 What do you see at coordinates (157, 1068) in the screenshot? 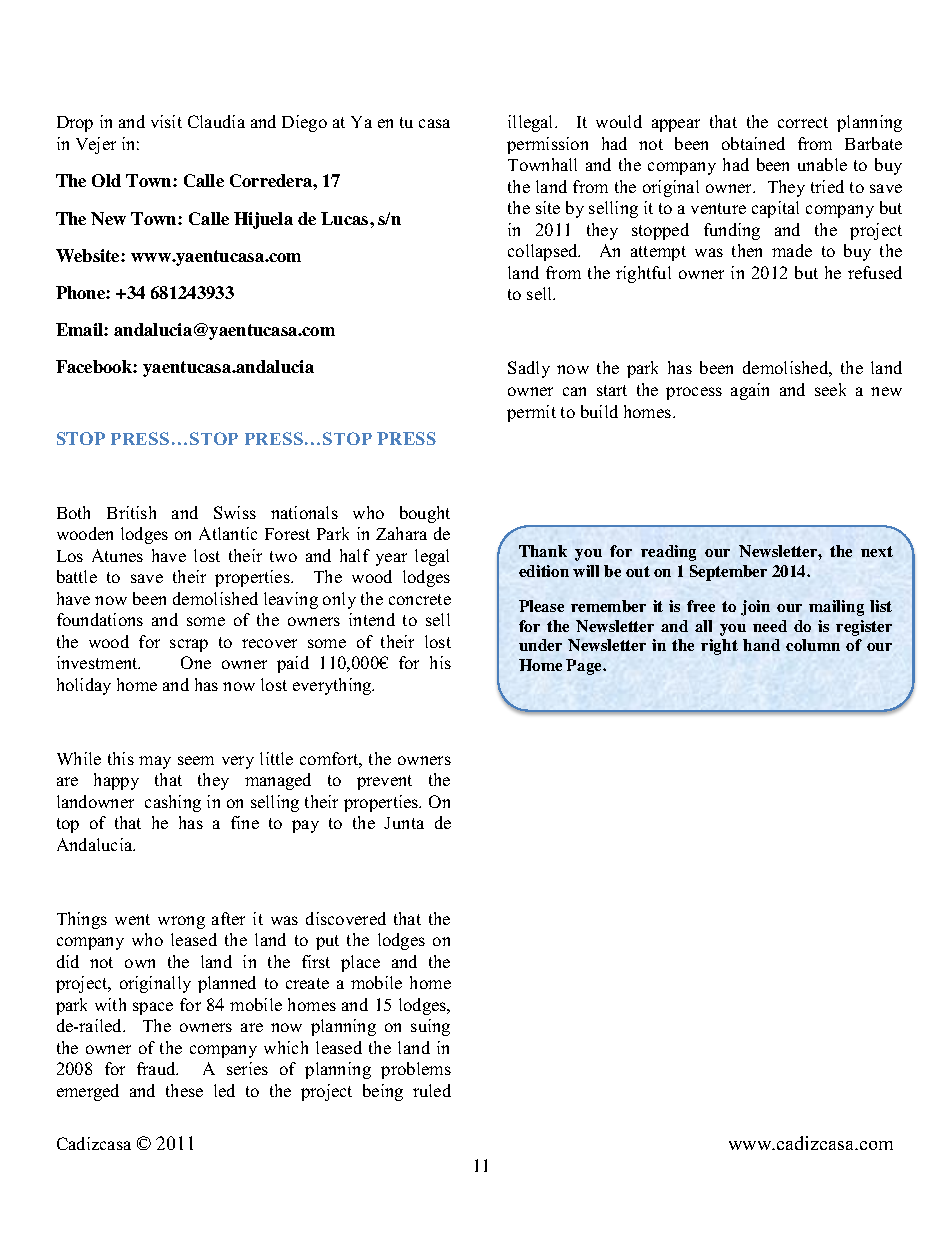
I see `fraud` at bounding box center [157, 1068].
